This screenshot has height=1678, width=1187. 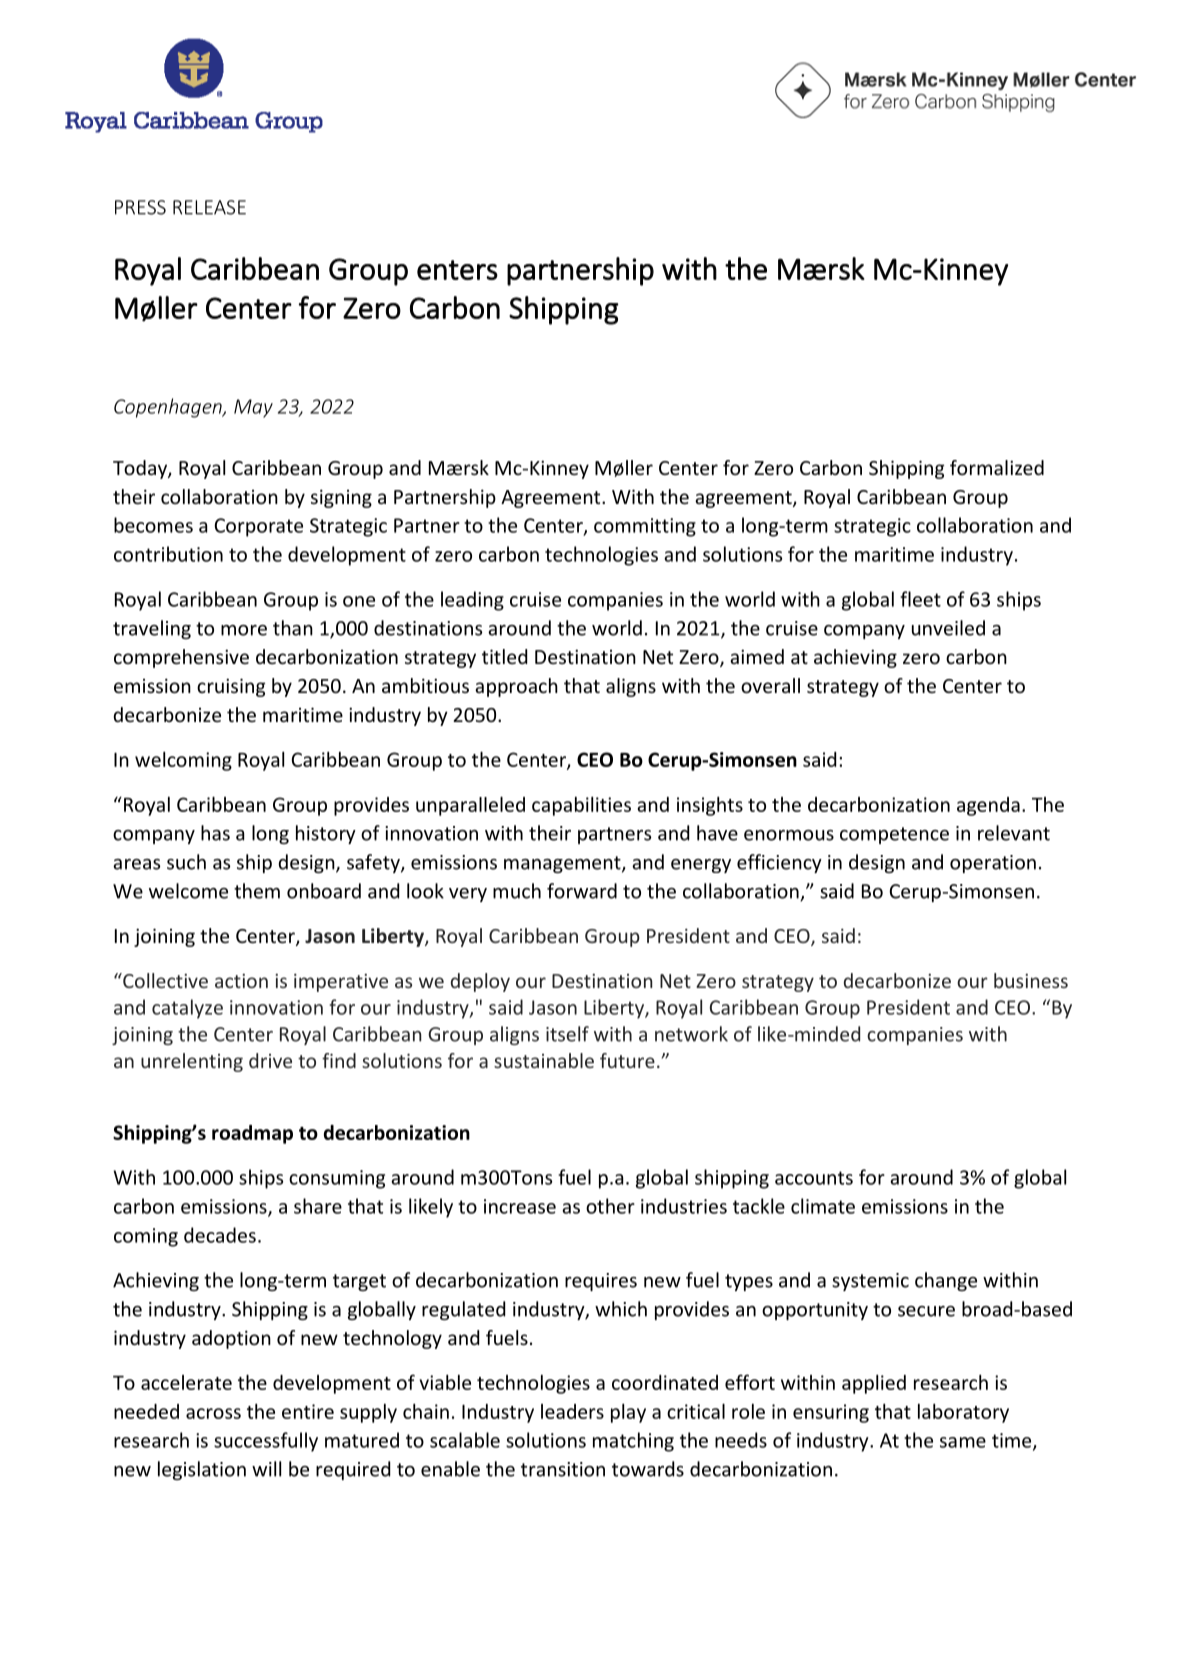 I want to click on formalized, so click(x=997, y=467).
